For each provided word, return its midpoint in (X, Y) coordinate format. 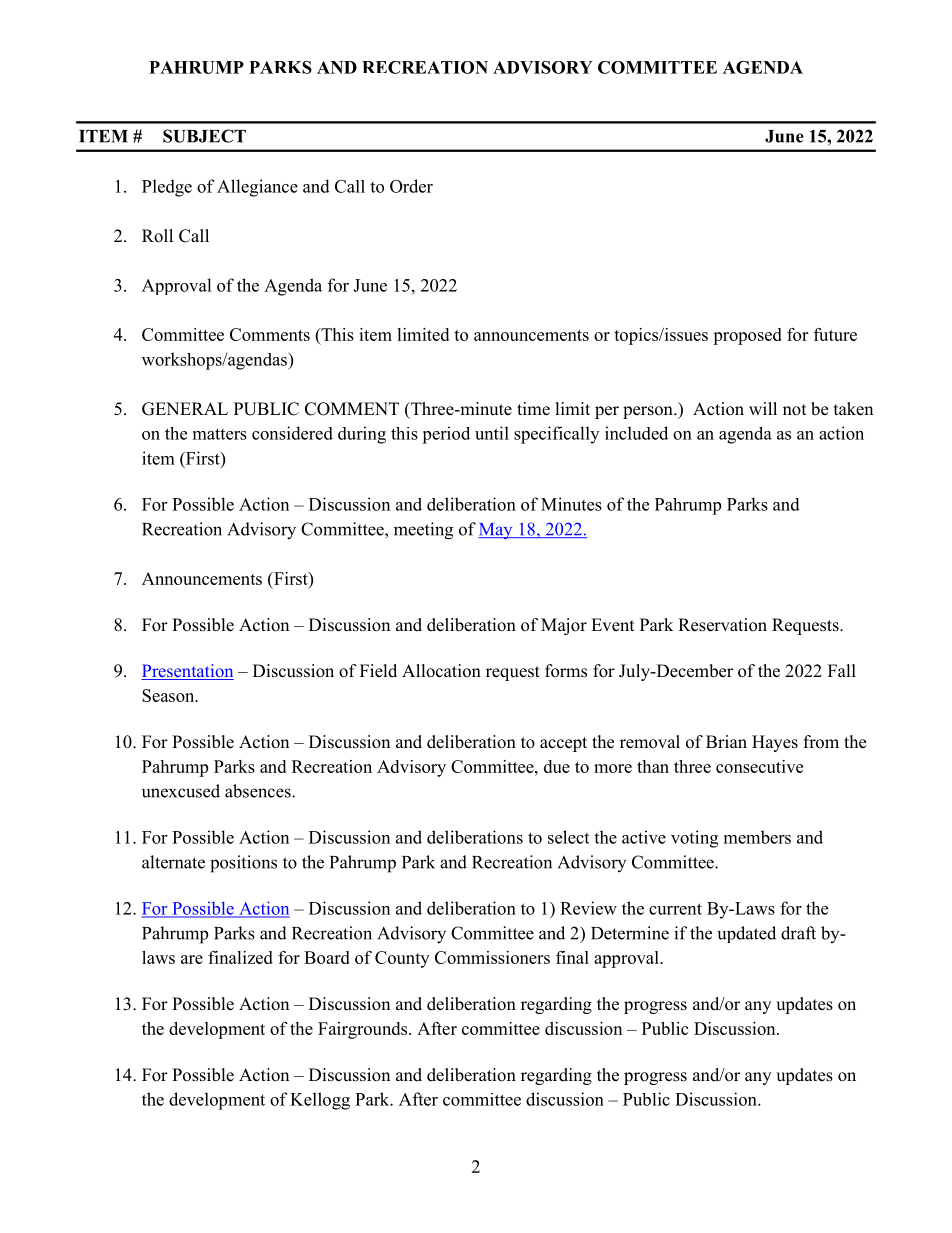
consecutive (759, 766)
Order (411, 186)
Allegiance (257, 188)
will (763, 408)
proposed (747, 336)
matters (220, 434)
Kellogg (320, 1101)
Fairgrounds (364, 1030)
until (492, 433)
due (557, 766)
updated (747, 934)
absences (259, 791)
